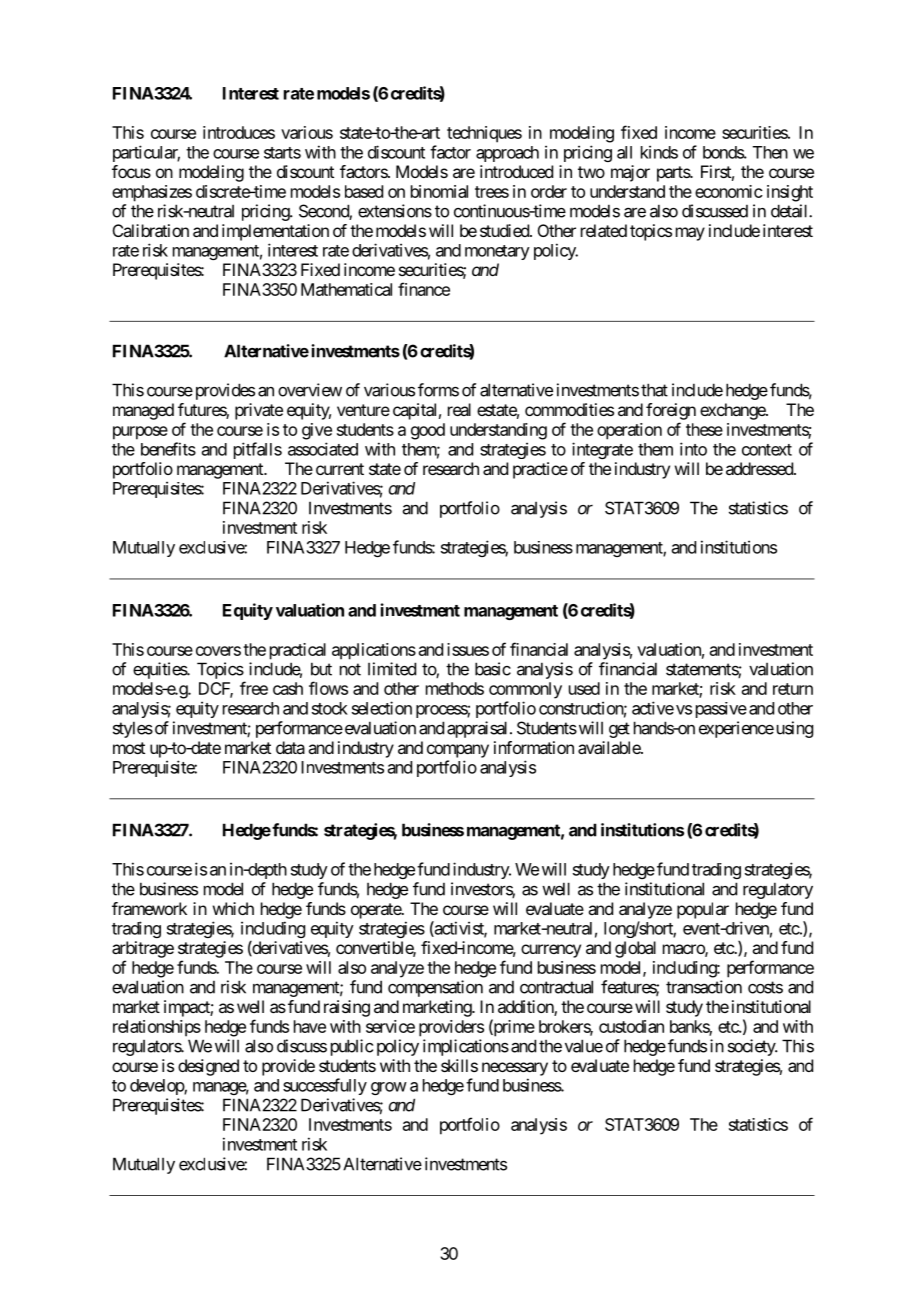  Describe the element at coordinates (208, 1067) in the screenshot. I see `designed` at that location.
